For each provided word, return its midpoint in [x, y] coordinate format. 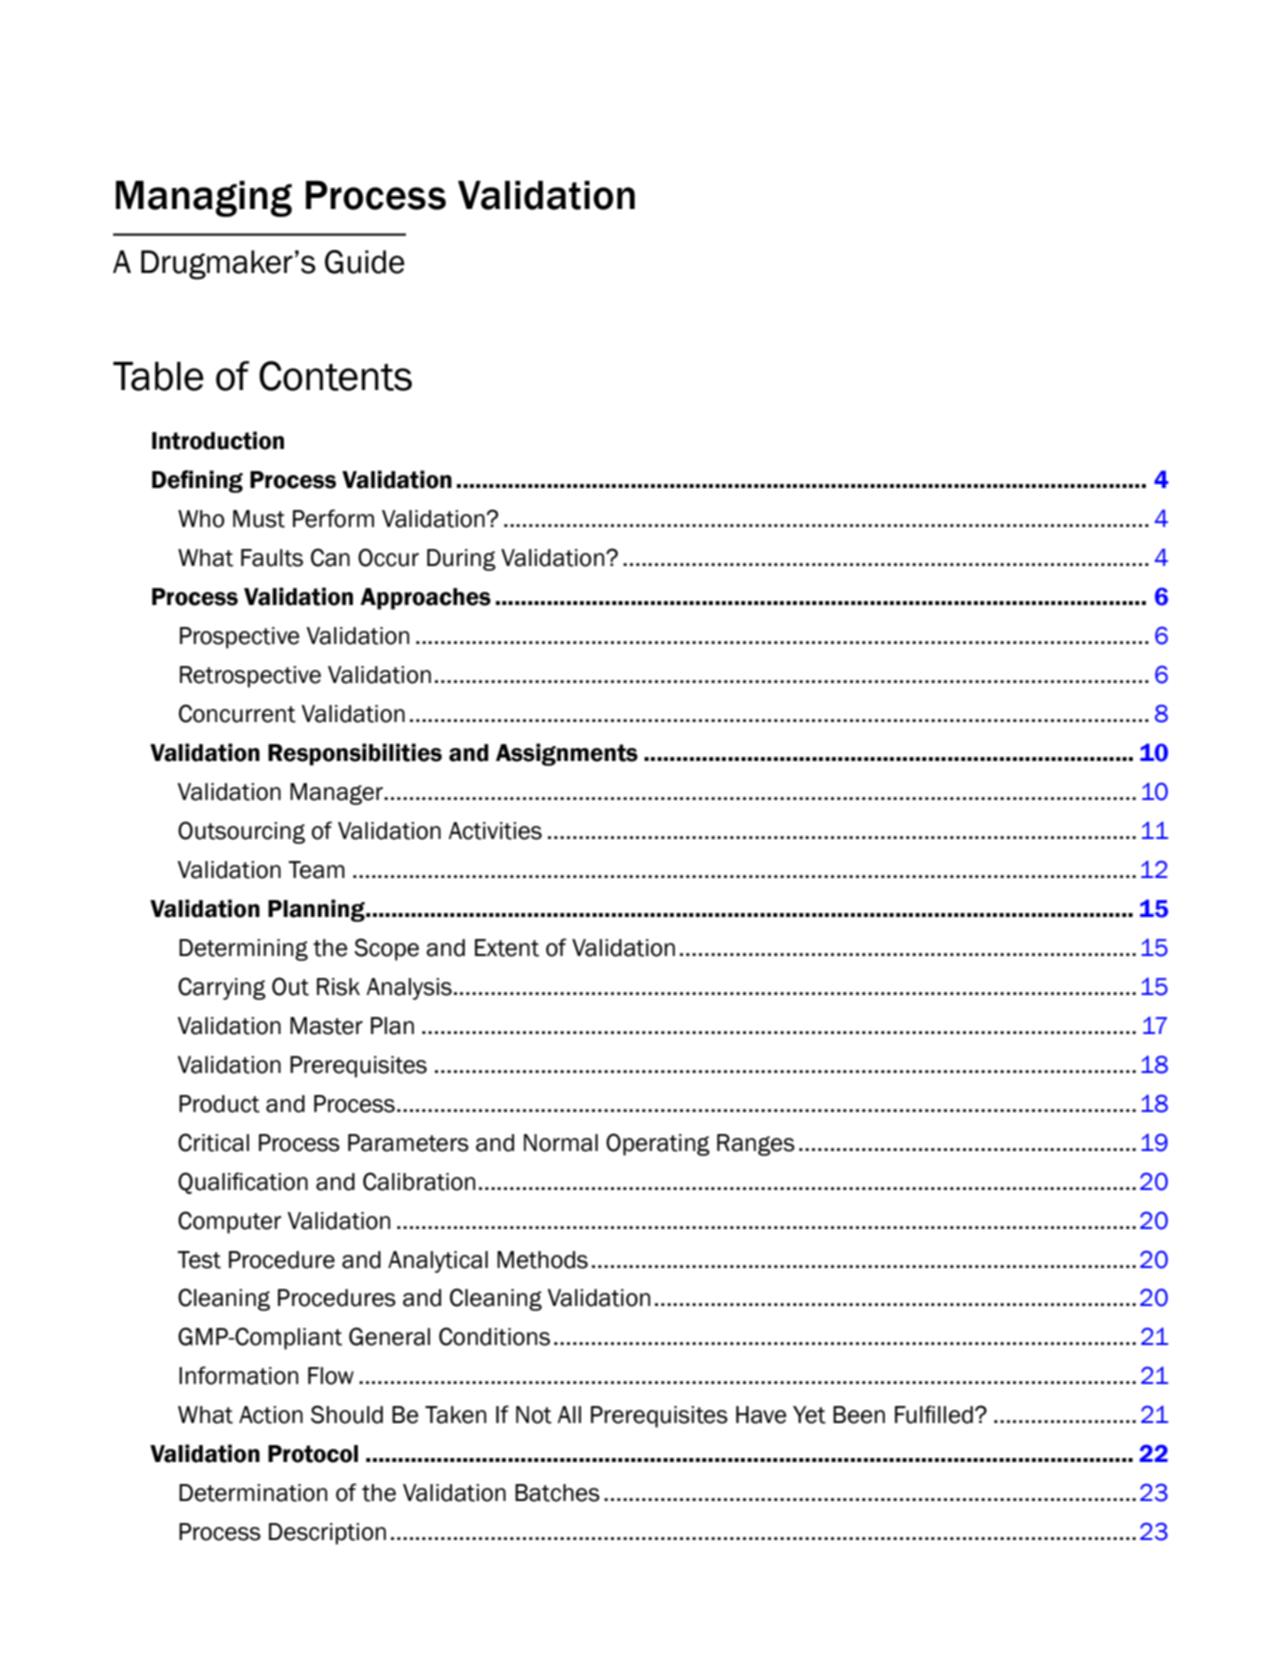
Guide [365, 262]
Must [259, 519]
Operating [658, 1144]
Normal [561, 1143]
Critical [213, 1142]
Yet [809, 1415]
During [461, 560]
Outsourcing [241, 832]
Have [761, 1415]
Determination [253, 1493]
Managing [204, 199]
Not [534, 1415]
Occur [388, 557]
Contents [335, 376]
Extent [507, 948]
